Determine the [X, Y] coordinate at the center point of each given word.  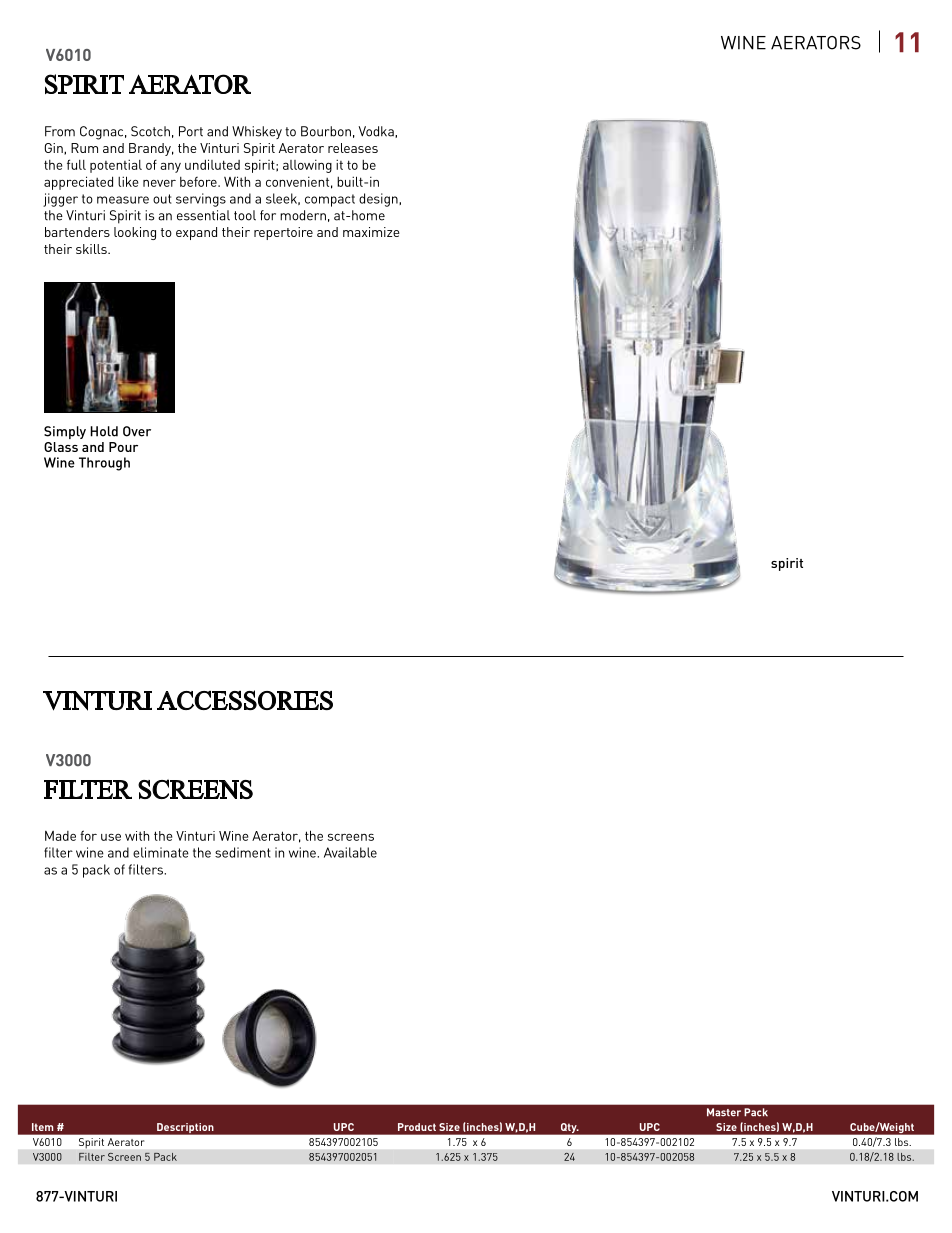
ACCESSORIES [245, 700]
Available [350, 852]
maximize [371, 232]
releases [353, 148]
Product [417, 1127]
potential [116, 166]
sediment [243, 852]
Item [42, 1127]
